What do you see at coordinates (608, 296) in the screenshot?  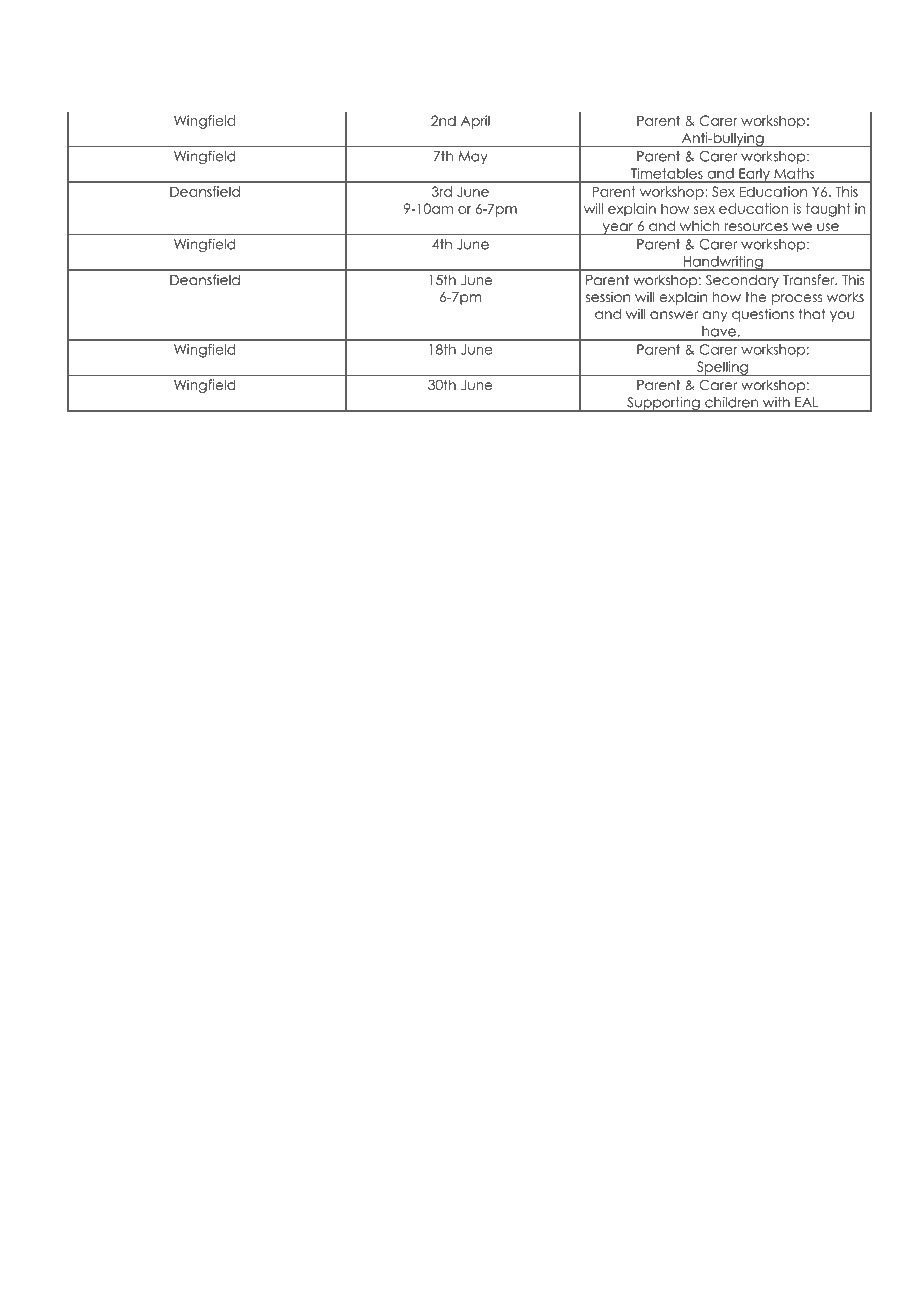 I see `session` at bounding box center [608, 296].
